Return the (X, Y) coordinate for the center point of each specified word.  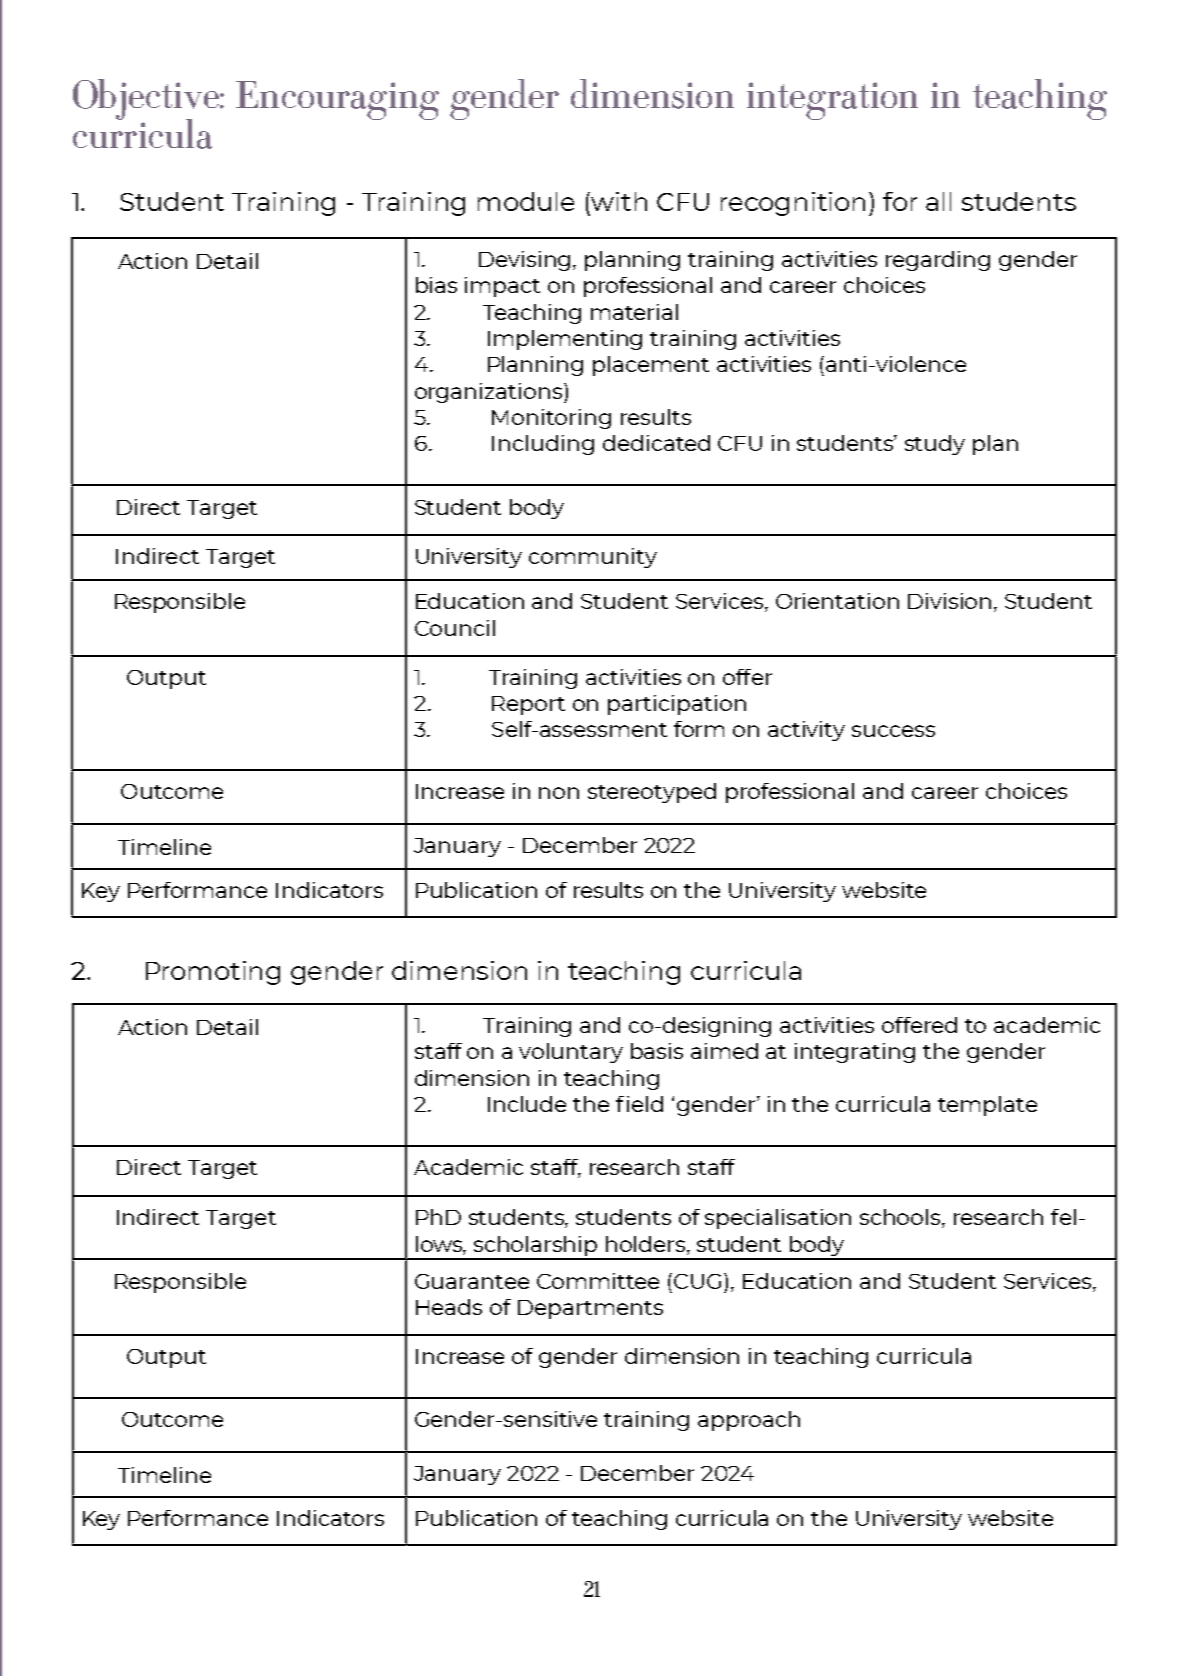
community (593, 558)
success (893, 731)
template (987, 1106)
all (938, 201)
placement (651, 366)
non (559, 793)
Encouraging (337, 100)
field (639, 1104)
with (619, 201)
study (935, 445)
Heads (449, 1307)
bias (436, 285)
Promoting (213, 973)
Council (455, 628)
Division (949, 601)
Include (527, 1104)
